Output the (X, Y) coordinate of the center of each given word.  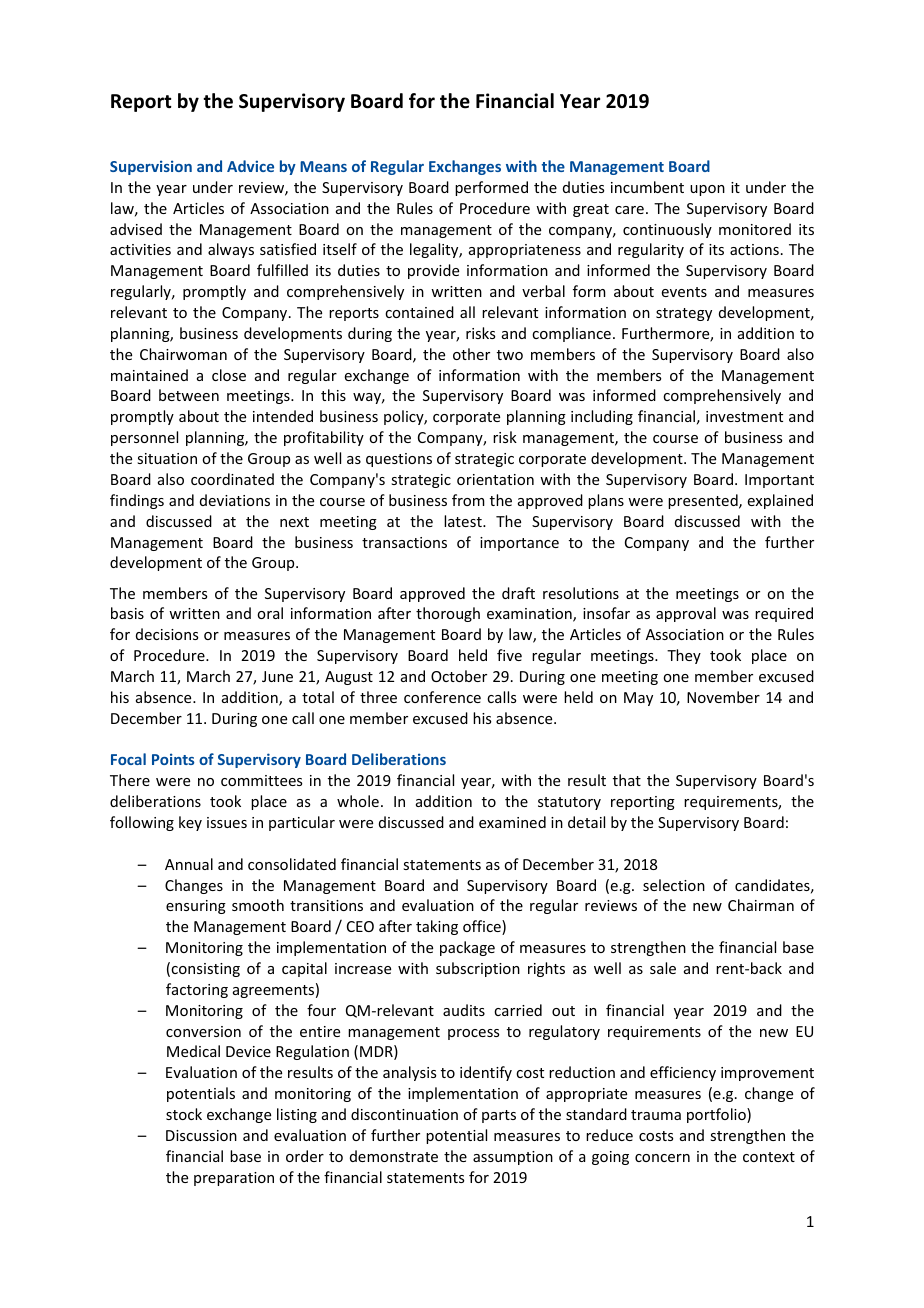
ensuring (196, 907)
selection (674, 885)
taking (437, 927)
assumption (513, 1158)
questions (399, 460)
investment (744, 416)
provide (433, 271)
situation (167, 458)
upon (707, 190)
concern (662, 1158)
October (459, 676)
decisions (167, 634)
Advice (250, 166)
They (684, 656)
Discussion (201, 1135)
